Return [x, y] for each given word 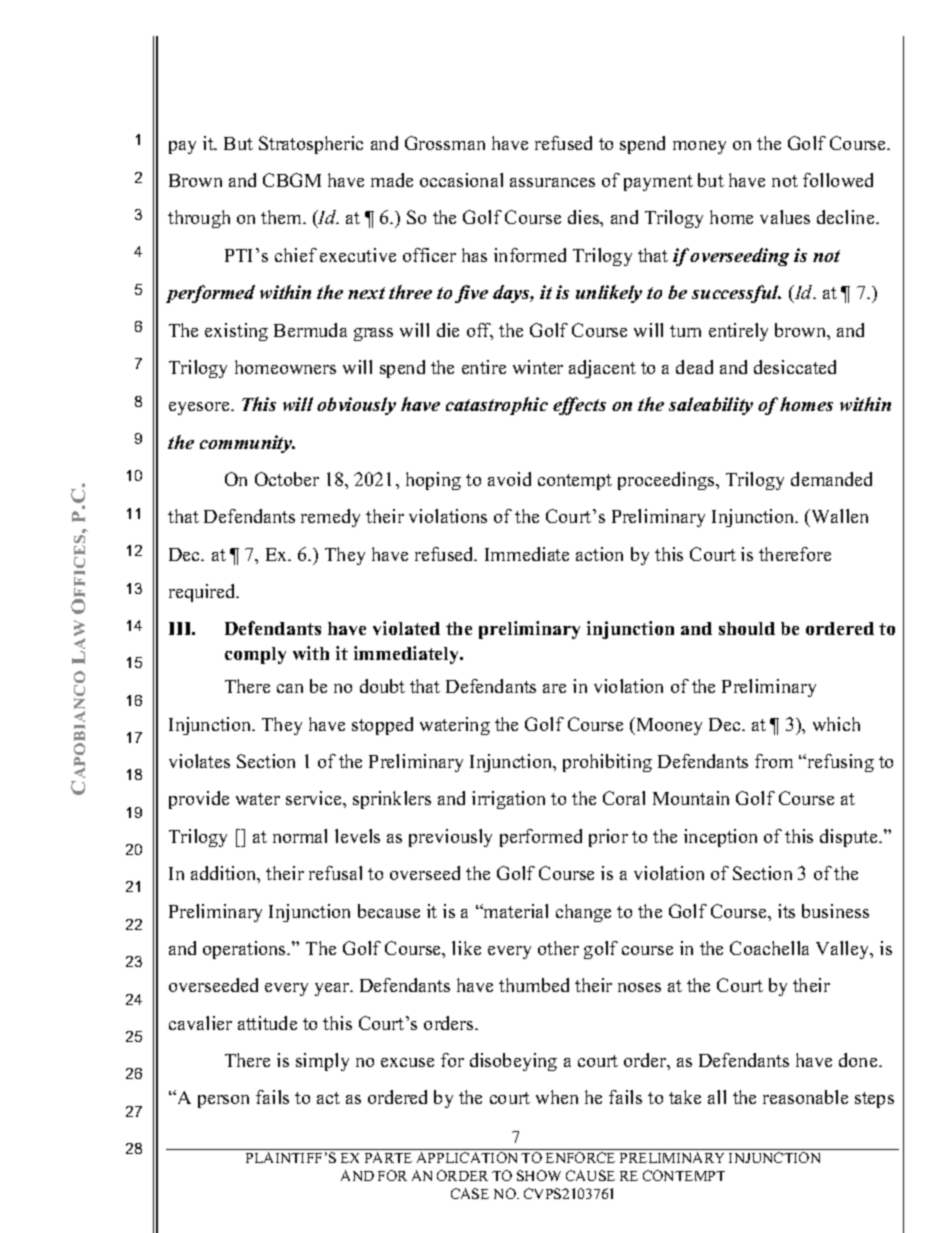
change [583, 913]
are [554, 688]
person [223, 1101]
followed [838, 180]
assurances [552, 182]
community [247, 444]
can [290, 688]
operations [246, 950]
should [747, 628]
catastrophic [497, 406]
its [786, 911]
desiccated [795, 367]
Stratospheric [311, 145]
